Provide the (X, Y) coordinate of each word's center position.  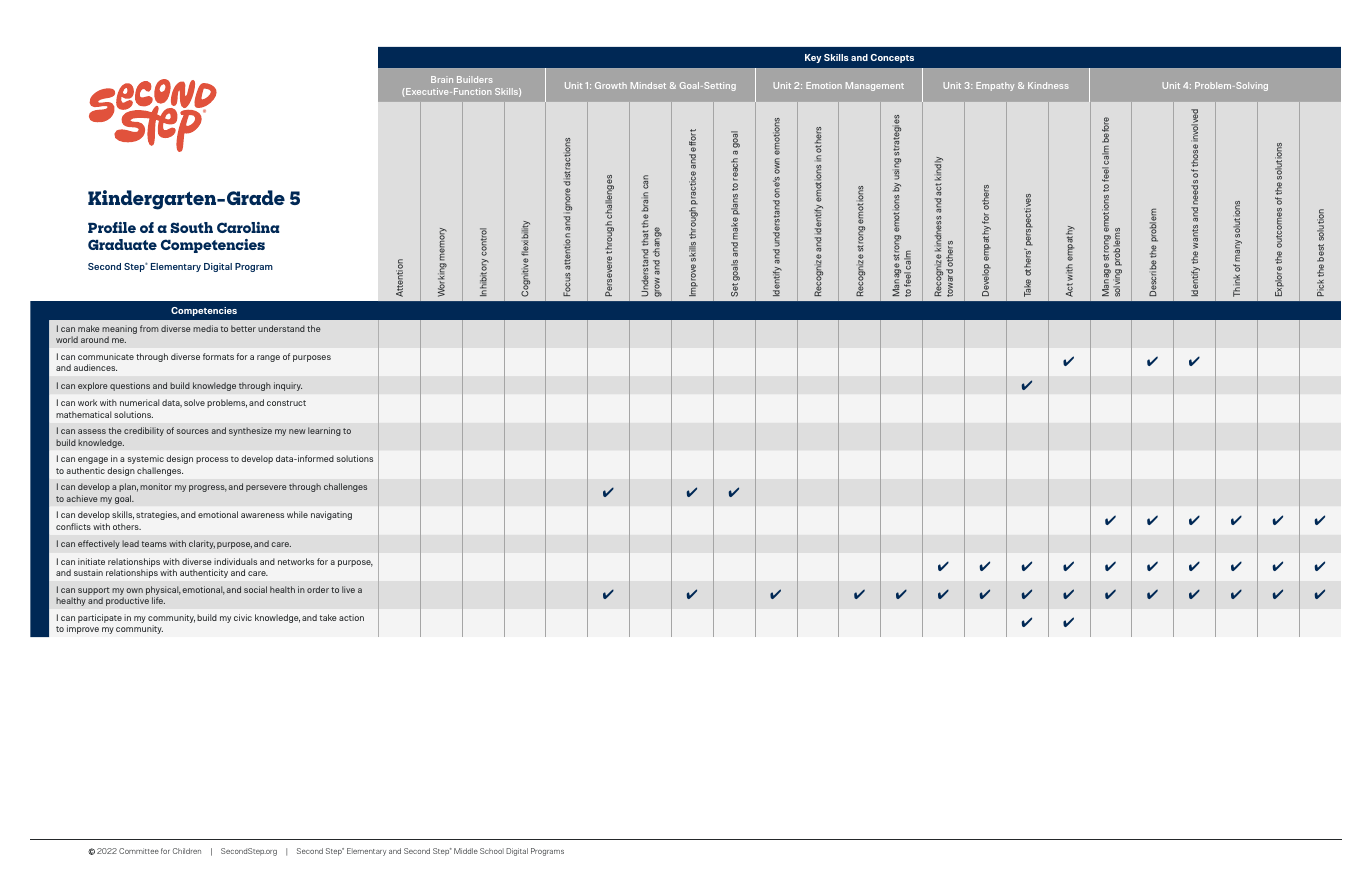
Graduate (122, 244)
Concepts (892, 58)
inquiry (288, 386)
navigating (331, 515)
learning (324, 431)
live (348, 589)
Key (813, 58)
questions (130, 386)
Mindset (648, 85)
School (492, 851)
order (318, 589)
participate (100, 618)
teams (154, 544)
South (191, 227)
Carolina (248, 227)
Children (187, 851)
